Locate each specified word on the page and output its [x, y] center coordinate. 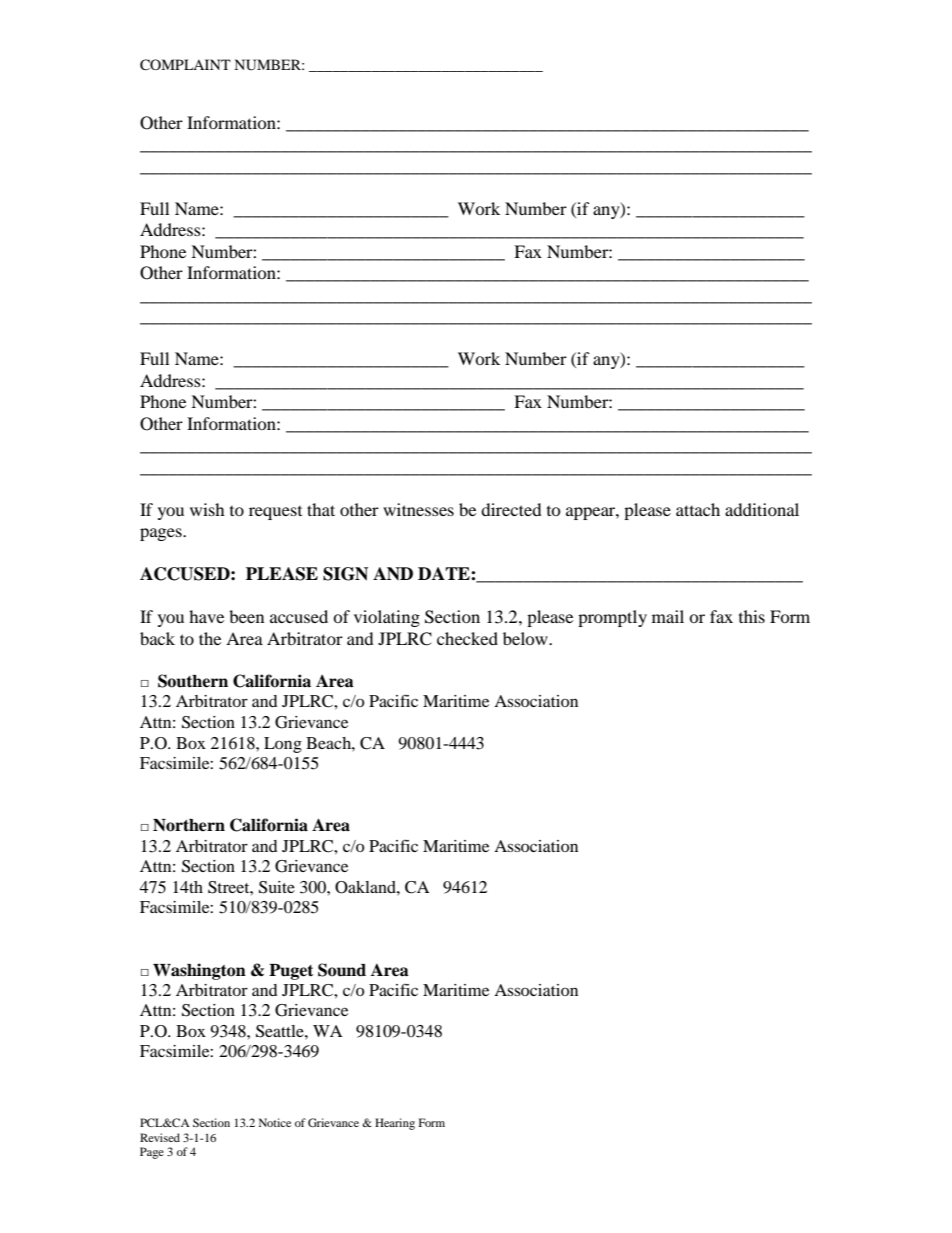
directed [511, 509]
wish [207, 509]
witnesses [418, 509]
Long [283, 745]
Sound [342, 970]
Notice [275, 1122]
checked [467, 638]
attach [698, 509]
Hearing [395, 1124]
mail [668, 616]
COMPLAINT [185, 65]
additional [762, 509]
